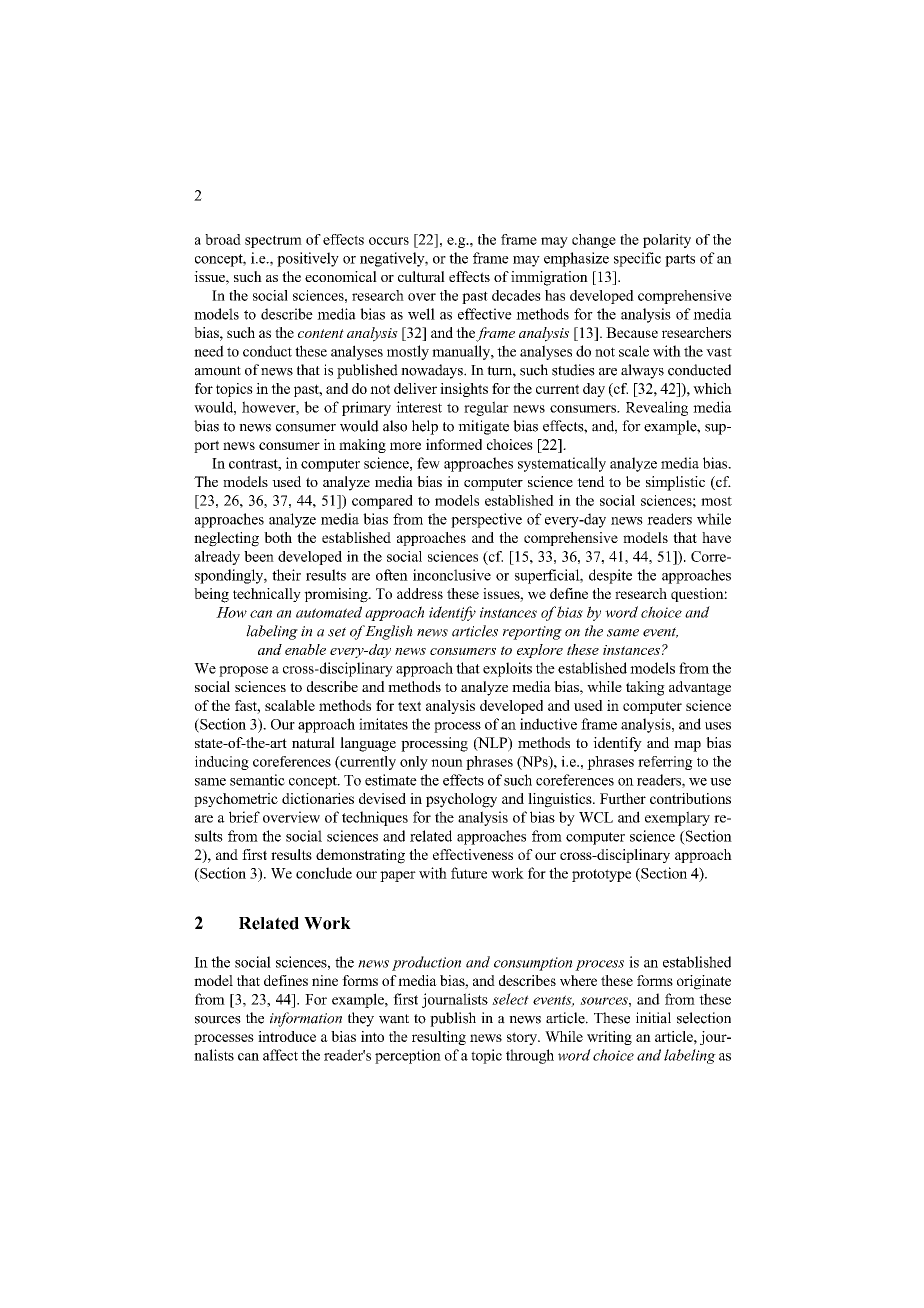  What do you see at coordinates (273, 241) in the screenshot?
I see `spectrum` at bounding box center [273, 241].
